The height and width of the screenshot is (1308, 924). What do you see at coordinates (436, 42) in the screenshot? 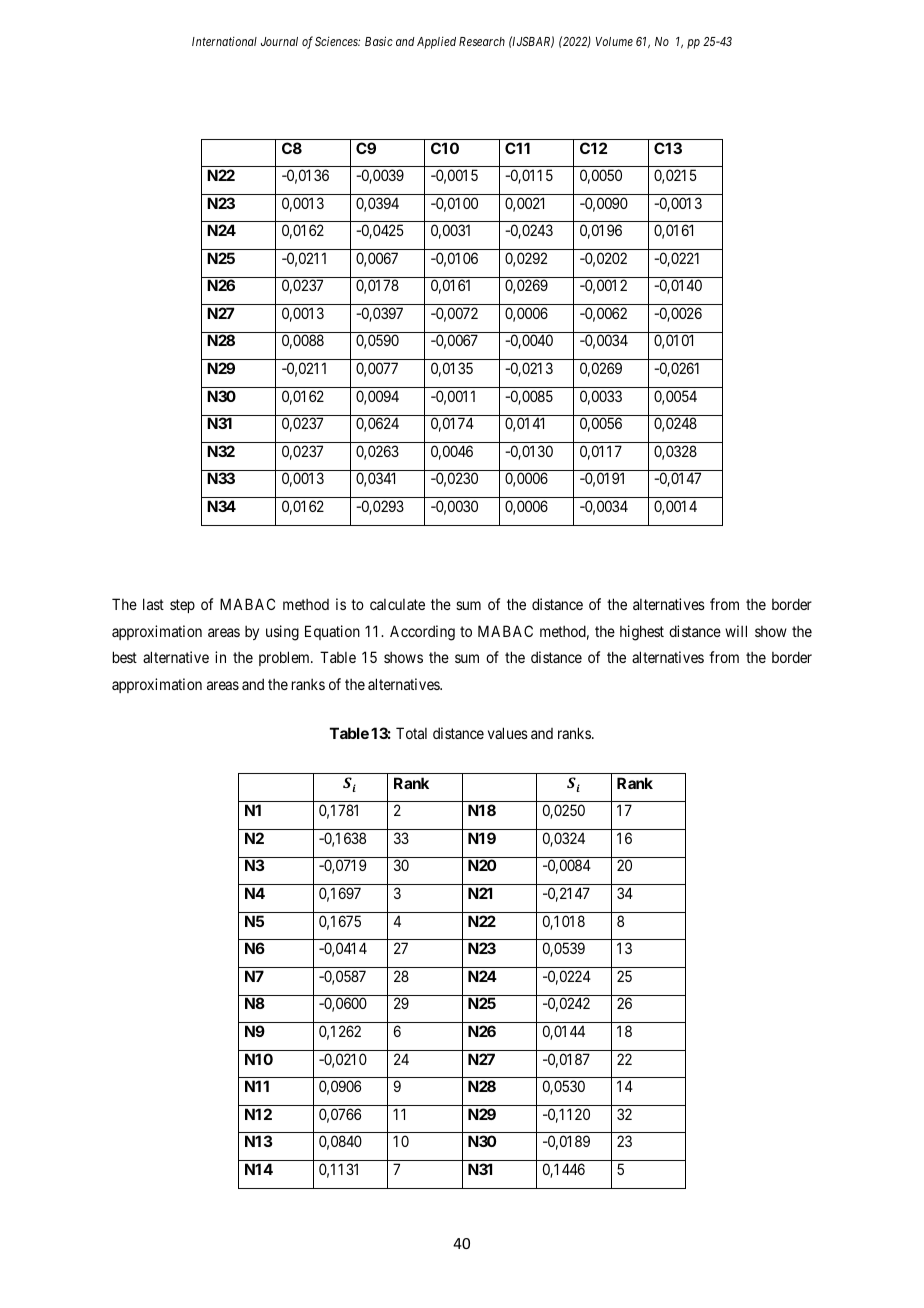
I see `Applied` at bounding box center [436, 42].
